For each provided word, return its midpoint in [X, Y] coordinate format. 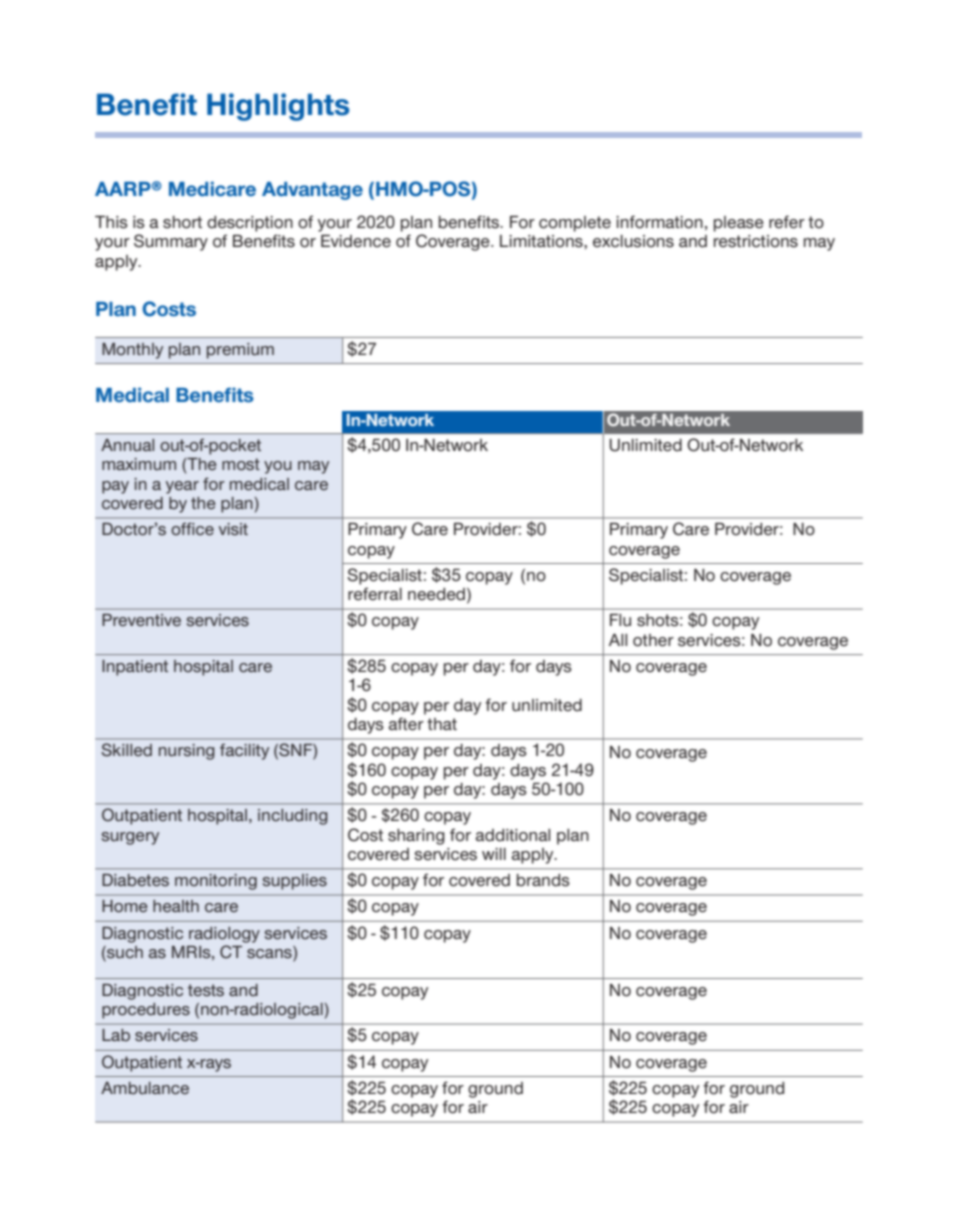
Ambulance [145, 1088]
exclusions [633, 241]
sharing [416, 837]
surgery [130, 838]
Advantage [312, 191]
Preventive [141, 620]
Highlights [278, 107]
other [653, 640]
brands [543, 880]
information [659, 222]
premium [240, 351]
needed [436, 594]
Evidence [356, 241]
